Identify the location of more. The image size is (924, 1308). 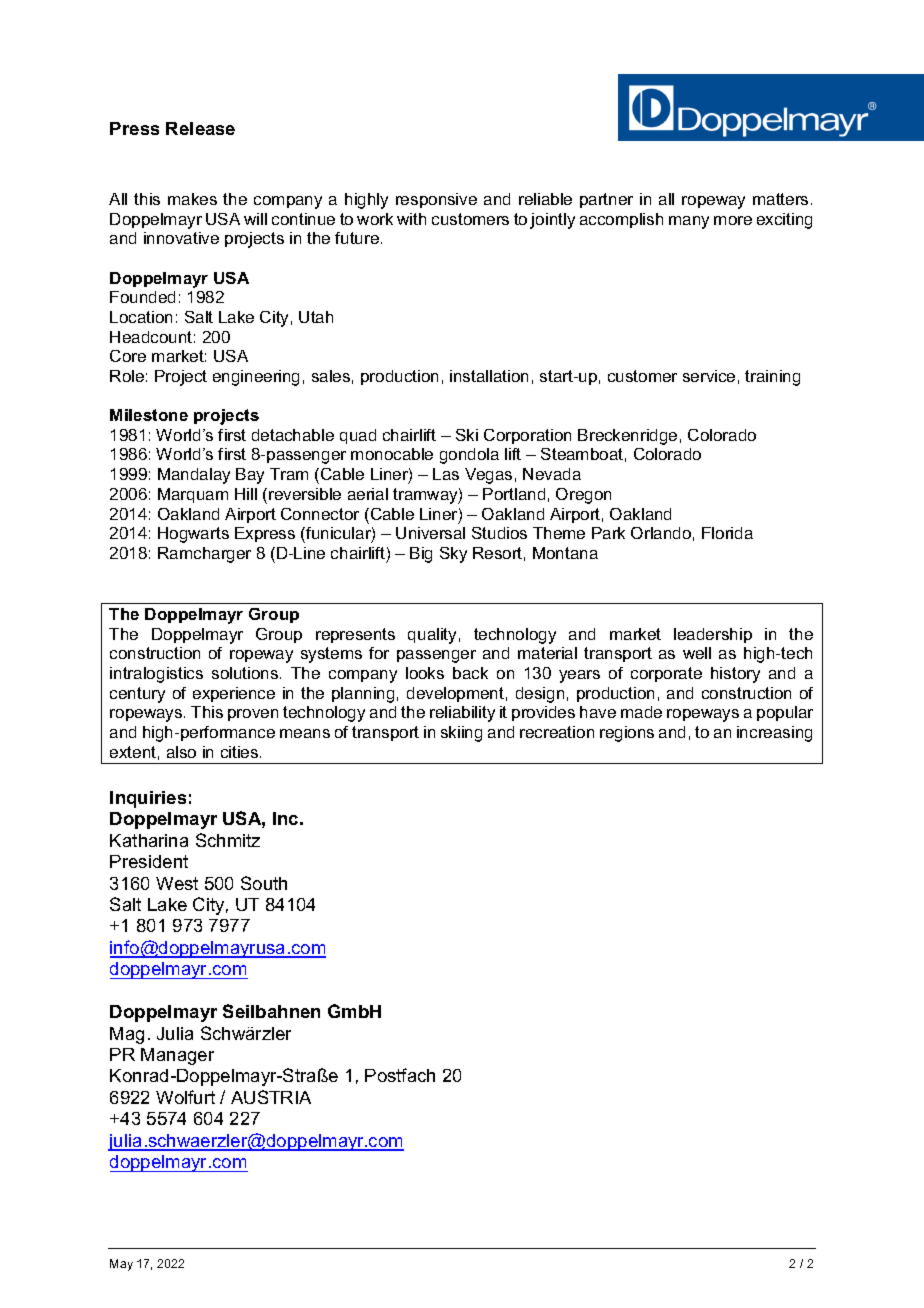
(733, 220).
